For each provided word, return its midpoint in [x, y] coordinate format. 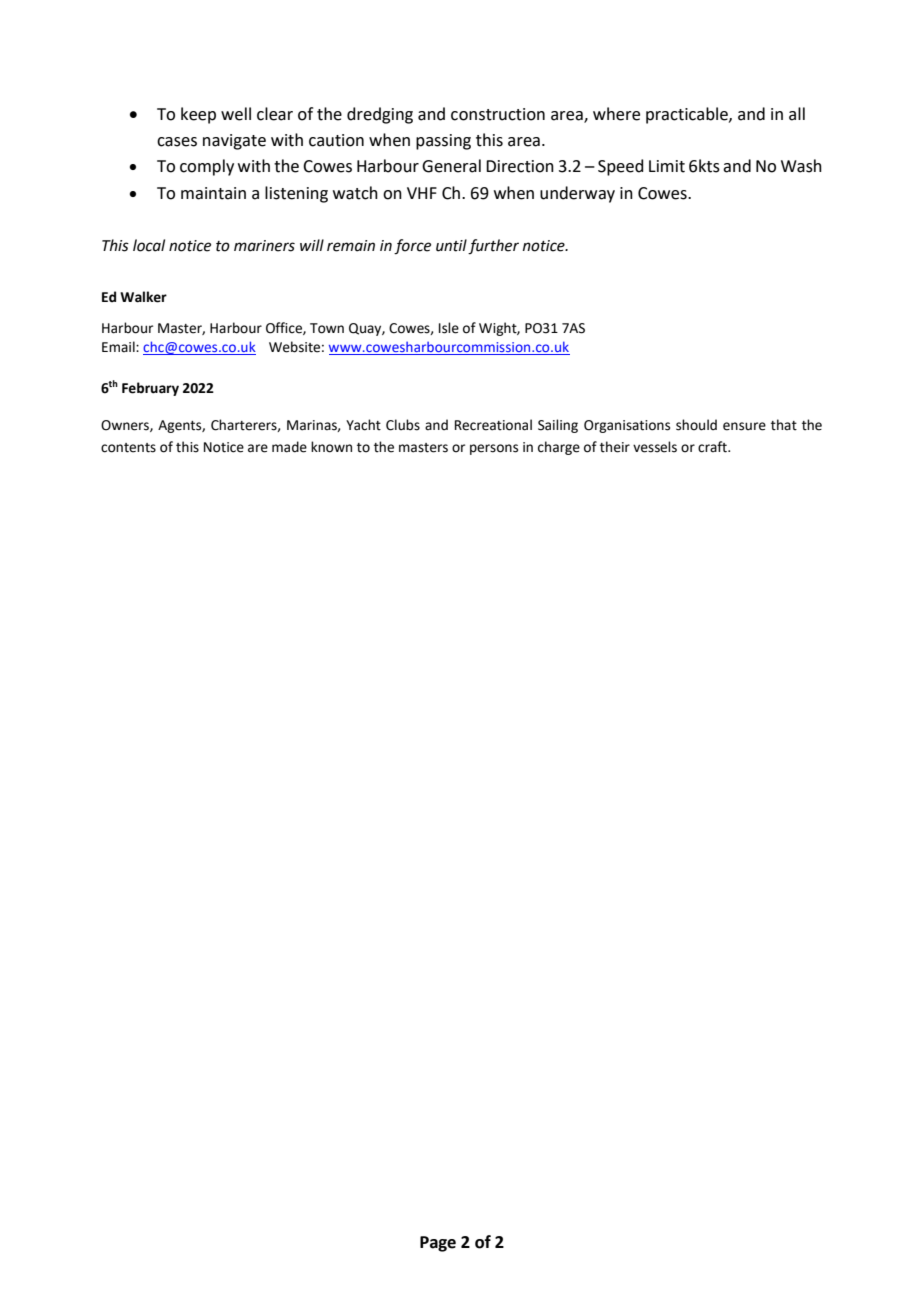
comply [207, 167]
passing [443, 142]
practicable [688, 115]
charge [559, 448]
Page [438, 1244]
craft [713, 447]
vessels [655, 447]
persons [494, 449]
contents [128, 448]
